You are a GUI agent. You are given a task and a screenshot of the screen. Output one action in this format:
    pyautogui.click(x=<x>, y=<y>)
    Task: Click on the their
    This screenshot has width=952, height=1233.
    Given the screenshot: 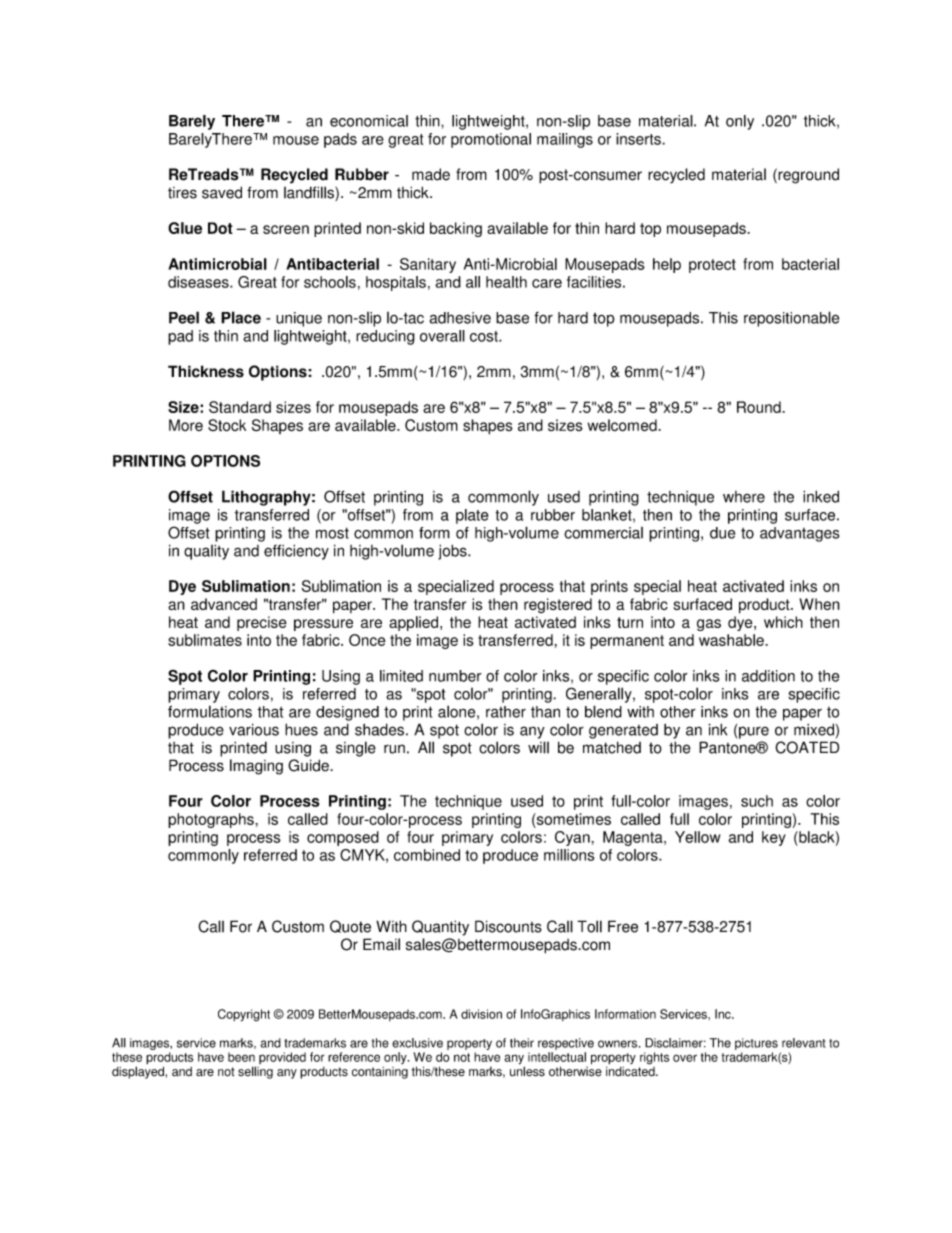 What is the action you would take?
    pyautogui.click(x=522, y=1043)
